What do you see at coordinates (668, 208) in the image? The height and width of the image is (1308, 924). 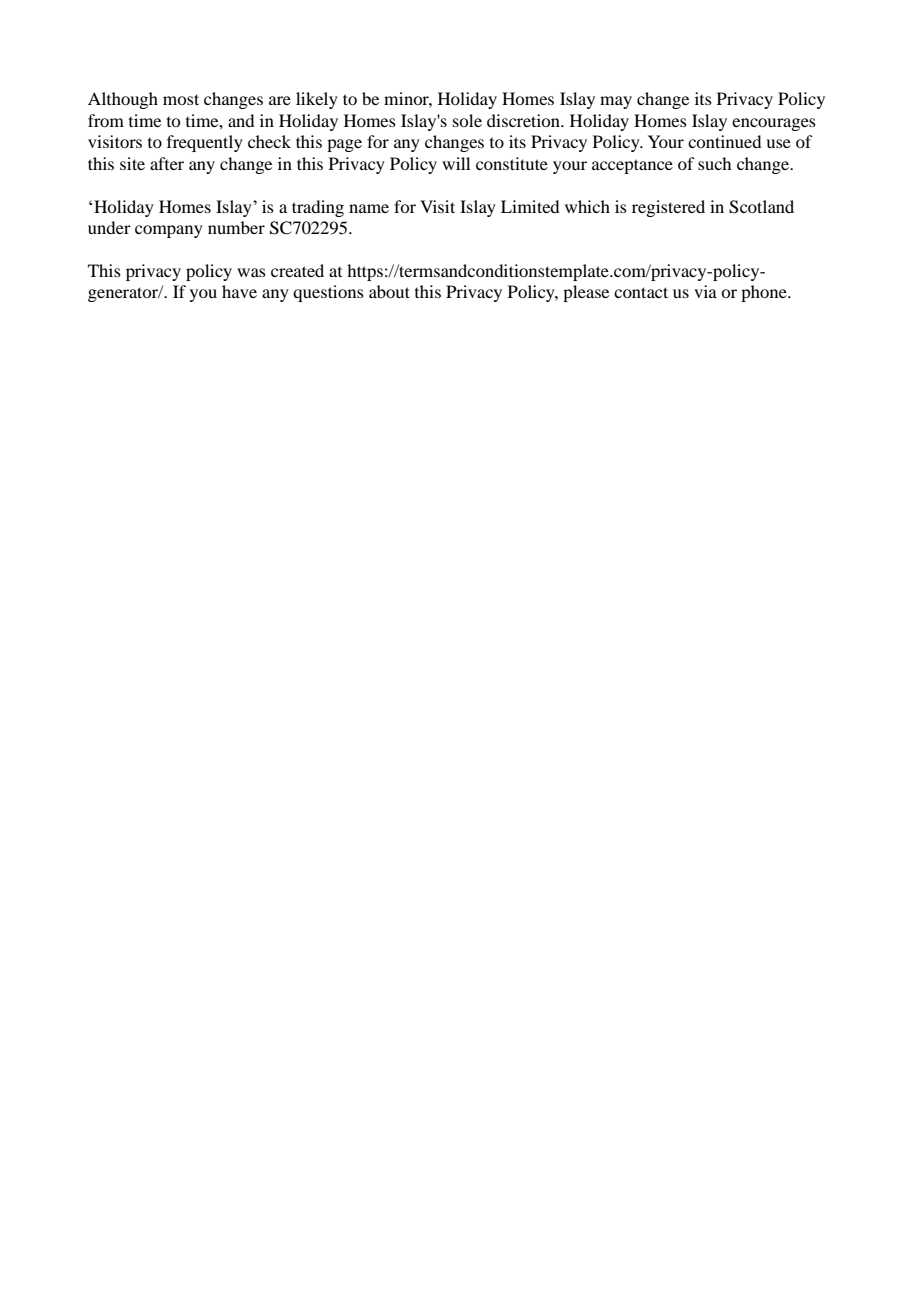 I see `registered` at bounding box center [668, 208].
